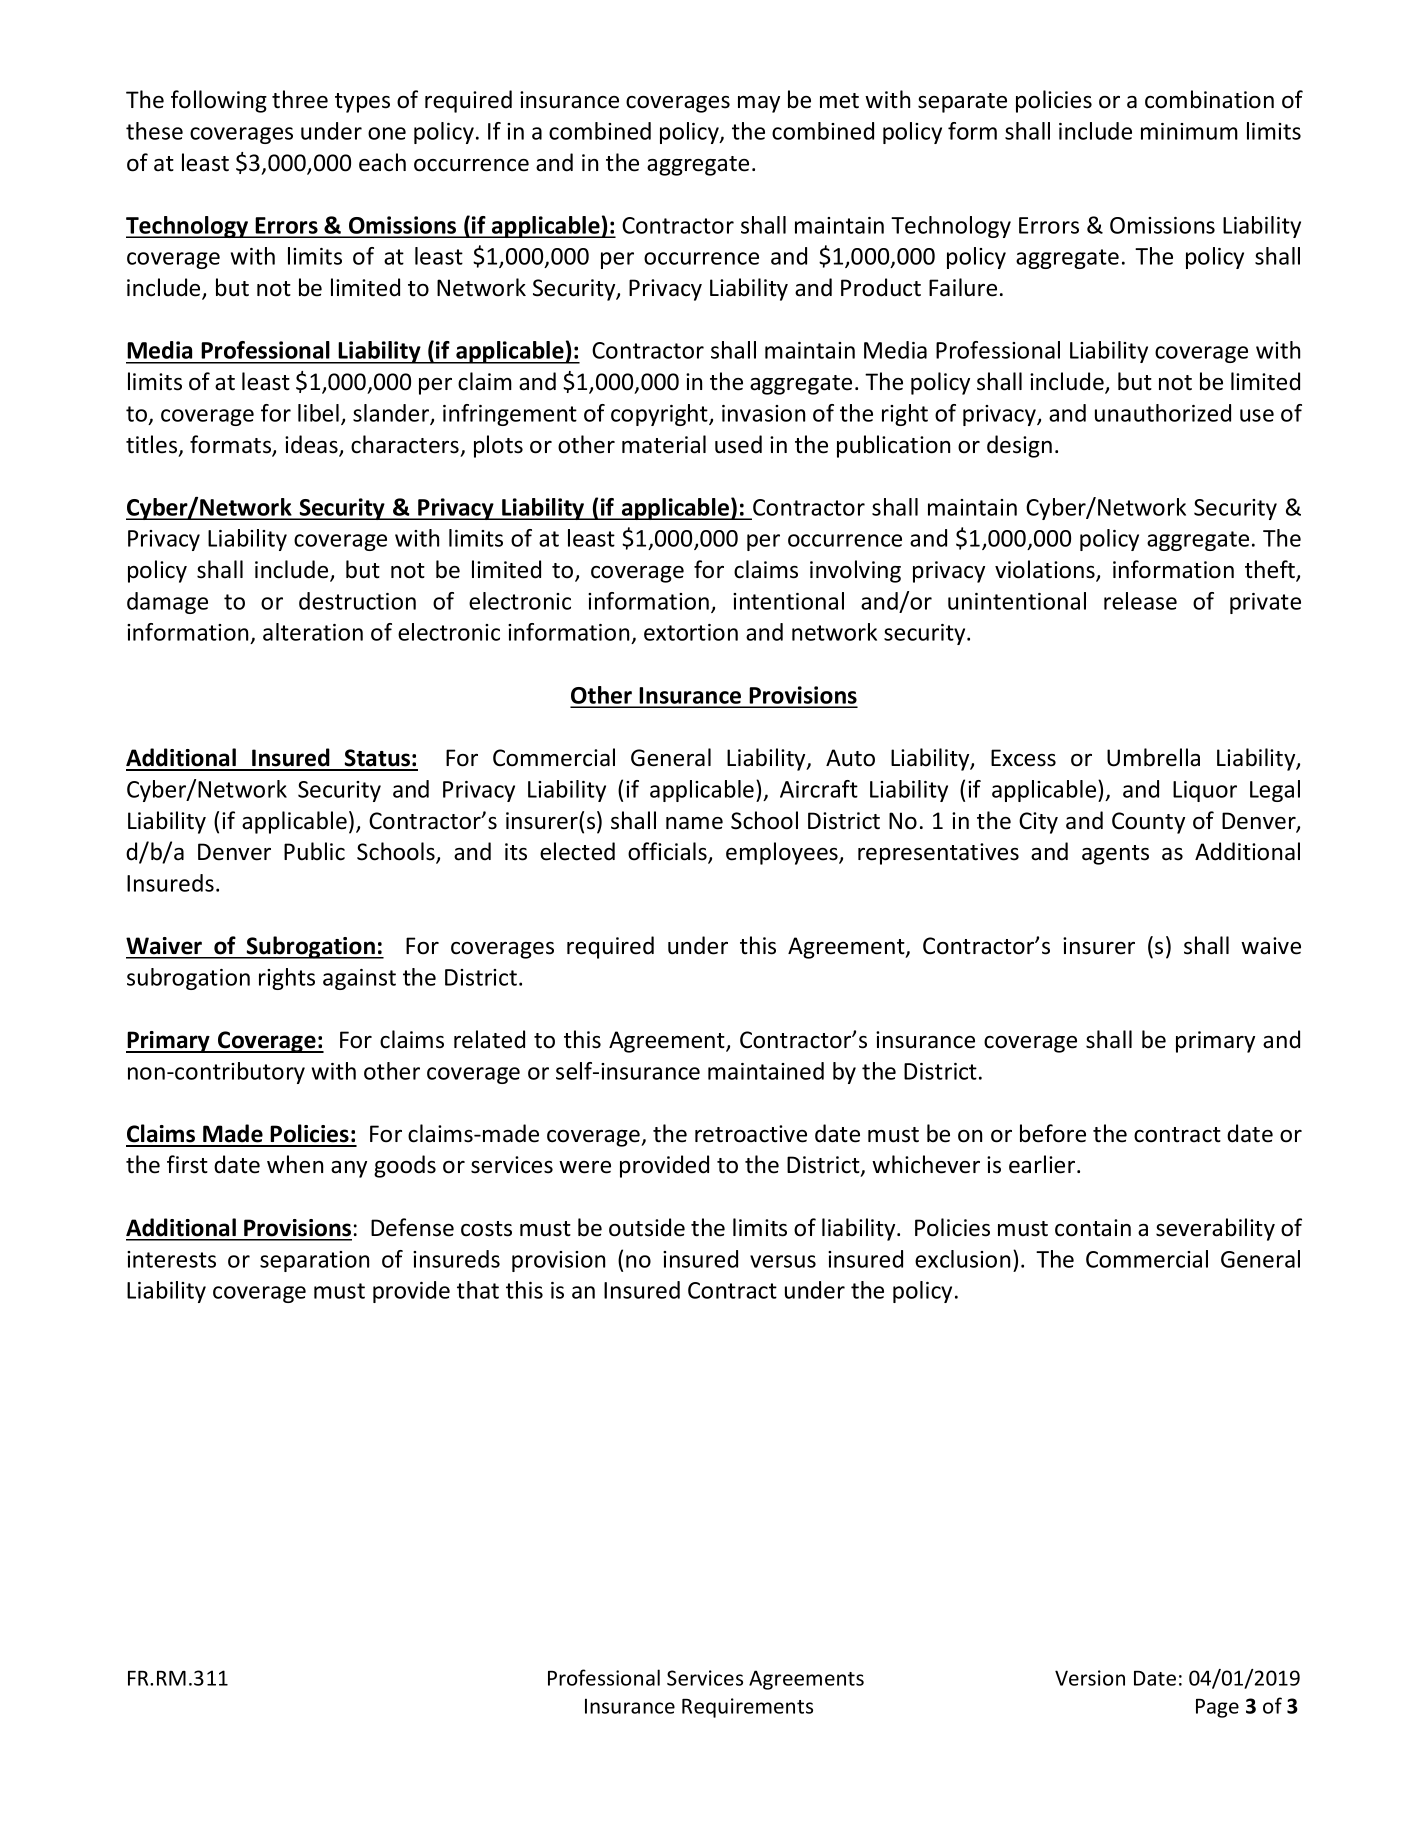 Image resolution: width=1428 pixels, height=1848 pixels. Describe the element at coordinates (668, 852) in the screenshot. I see `officials` at that location.
